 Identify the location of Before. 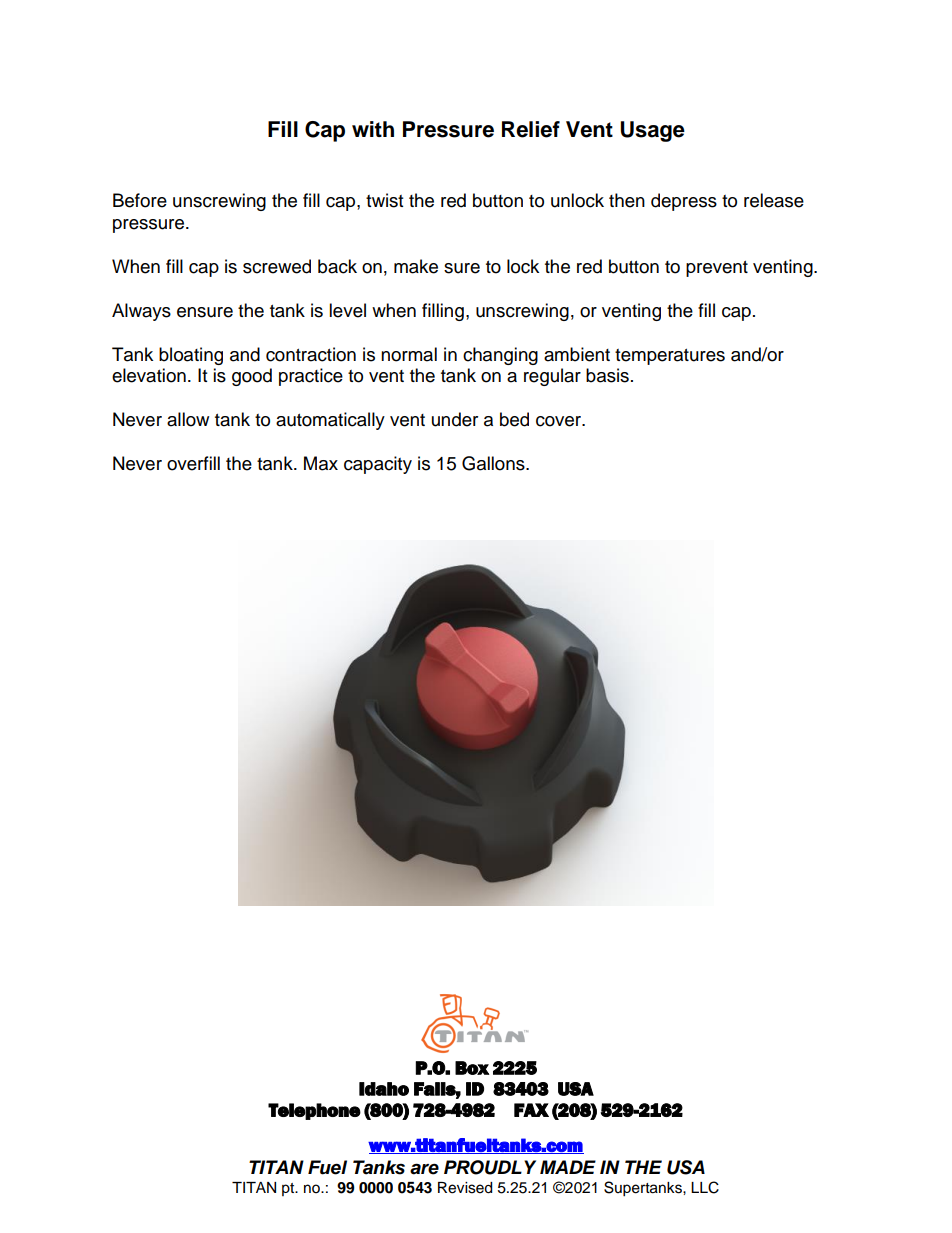
(140, 200).
